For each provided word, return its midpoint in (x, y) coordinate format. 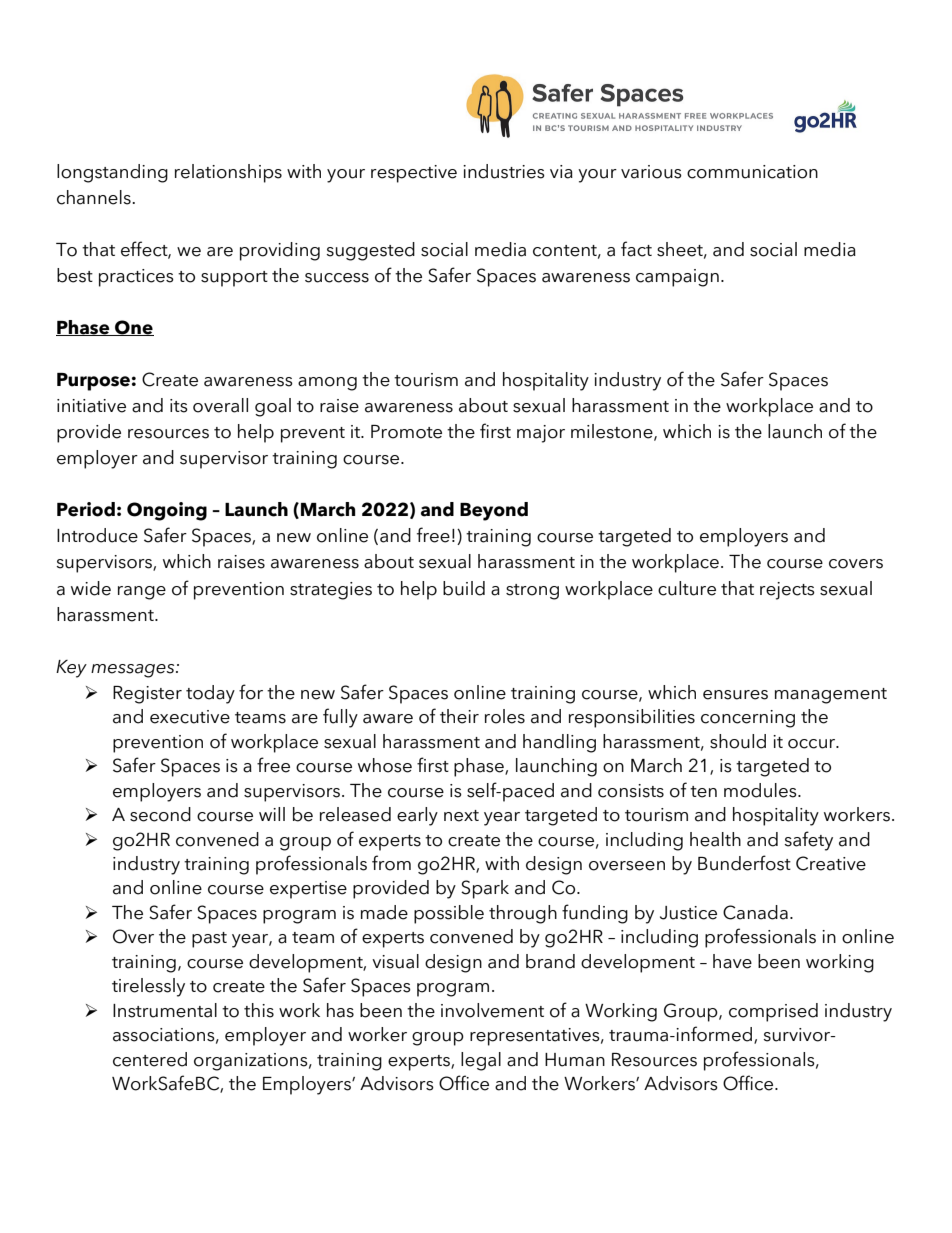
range (142, 593)
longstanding (112, 173)
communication (752, 172)
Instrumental (165, 1010)
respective (414, 174)
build (464, 588)
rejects (787, 591)
